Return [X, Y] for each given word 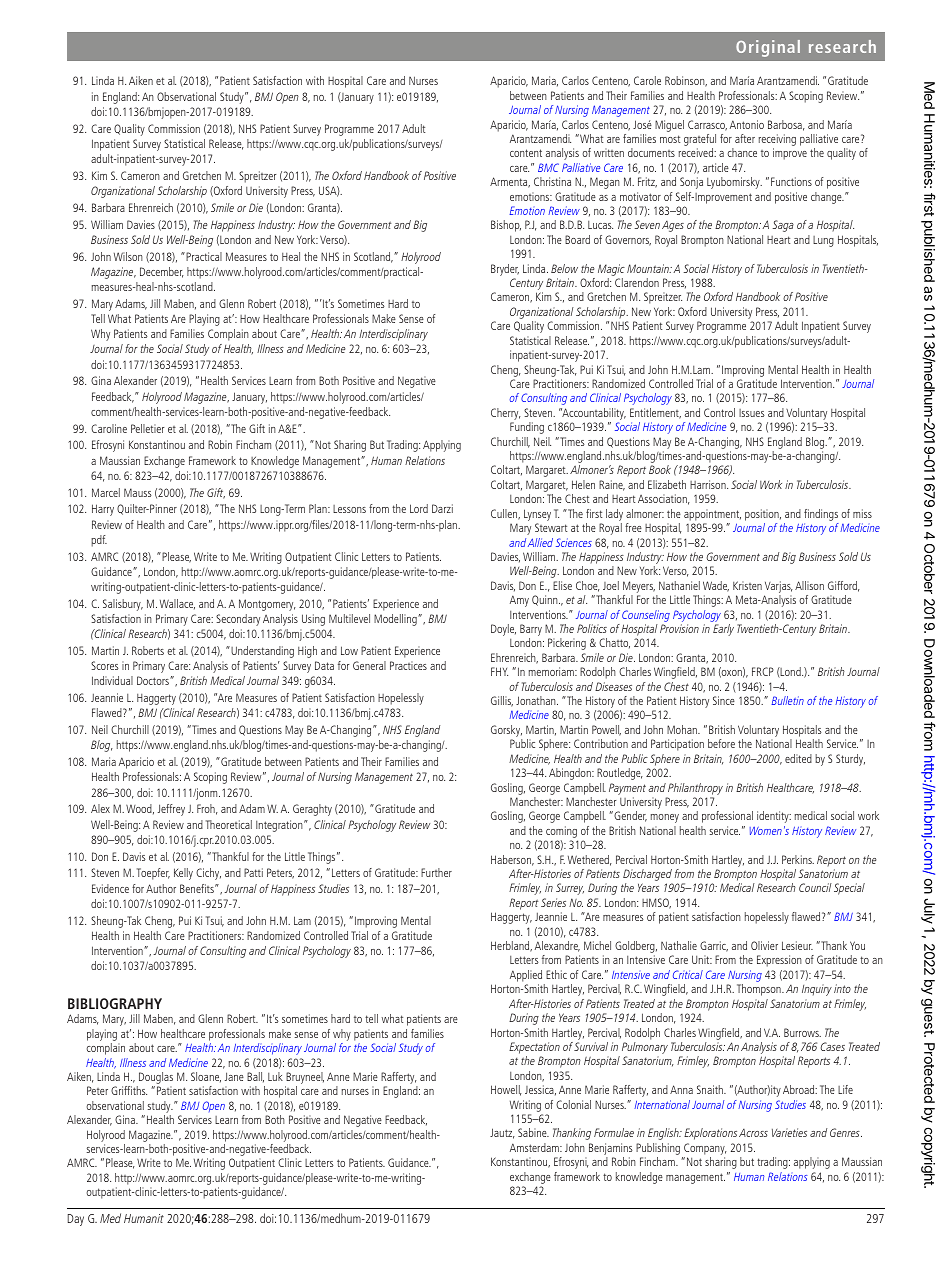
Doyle [503, 630]
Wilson [128, 256]
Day [76, 1220]
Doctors [154, 680]
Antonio [747, 124]
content [526, 153]
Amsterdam [535, 1147]
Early [723, 630]
